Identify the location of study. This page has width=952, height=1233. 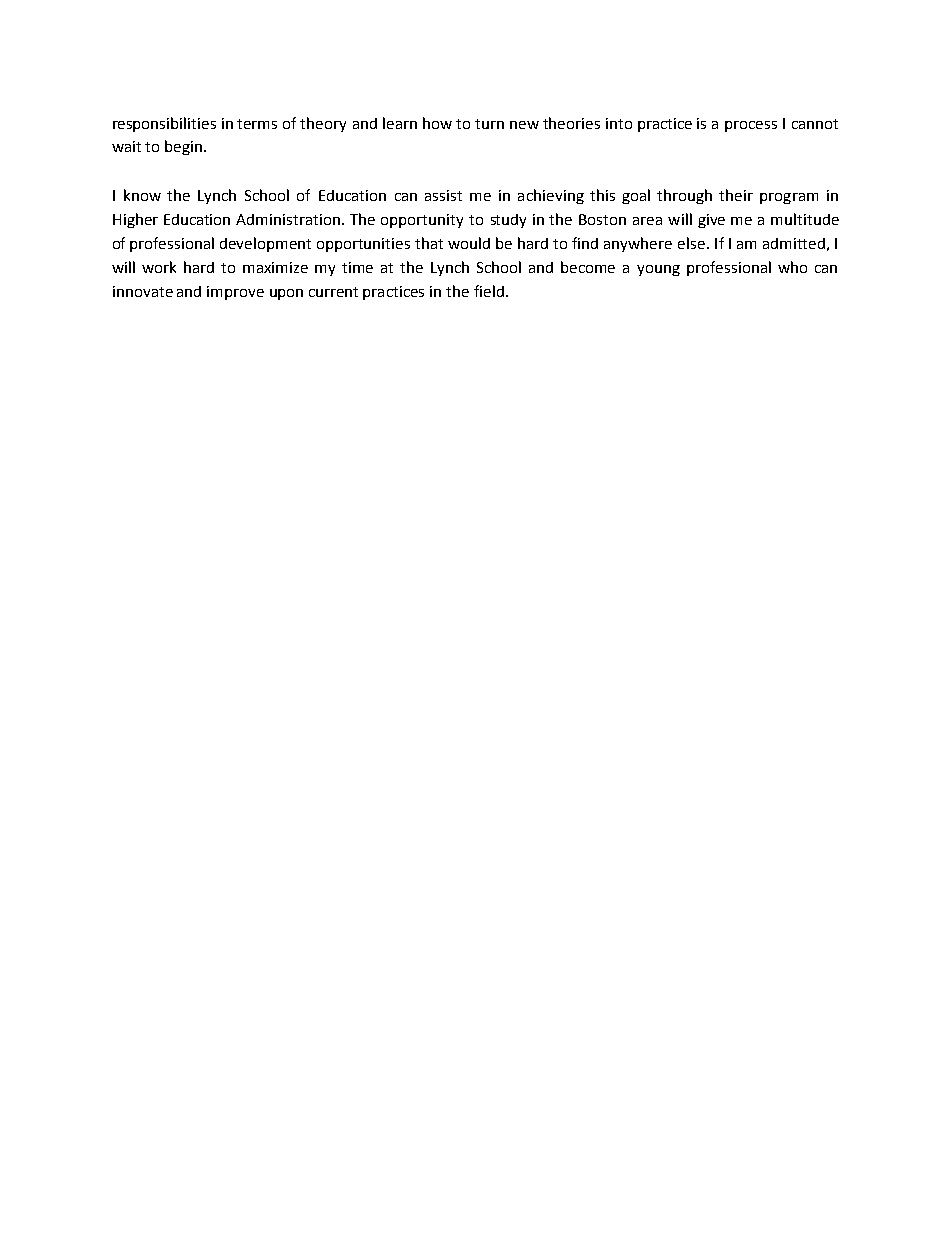
(508, 221).
